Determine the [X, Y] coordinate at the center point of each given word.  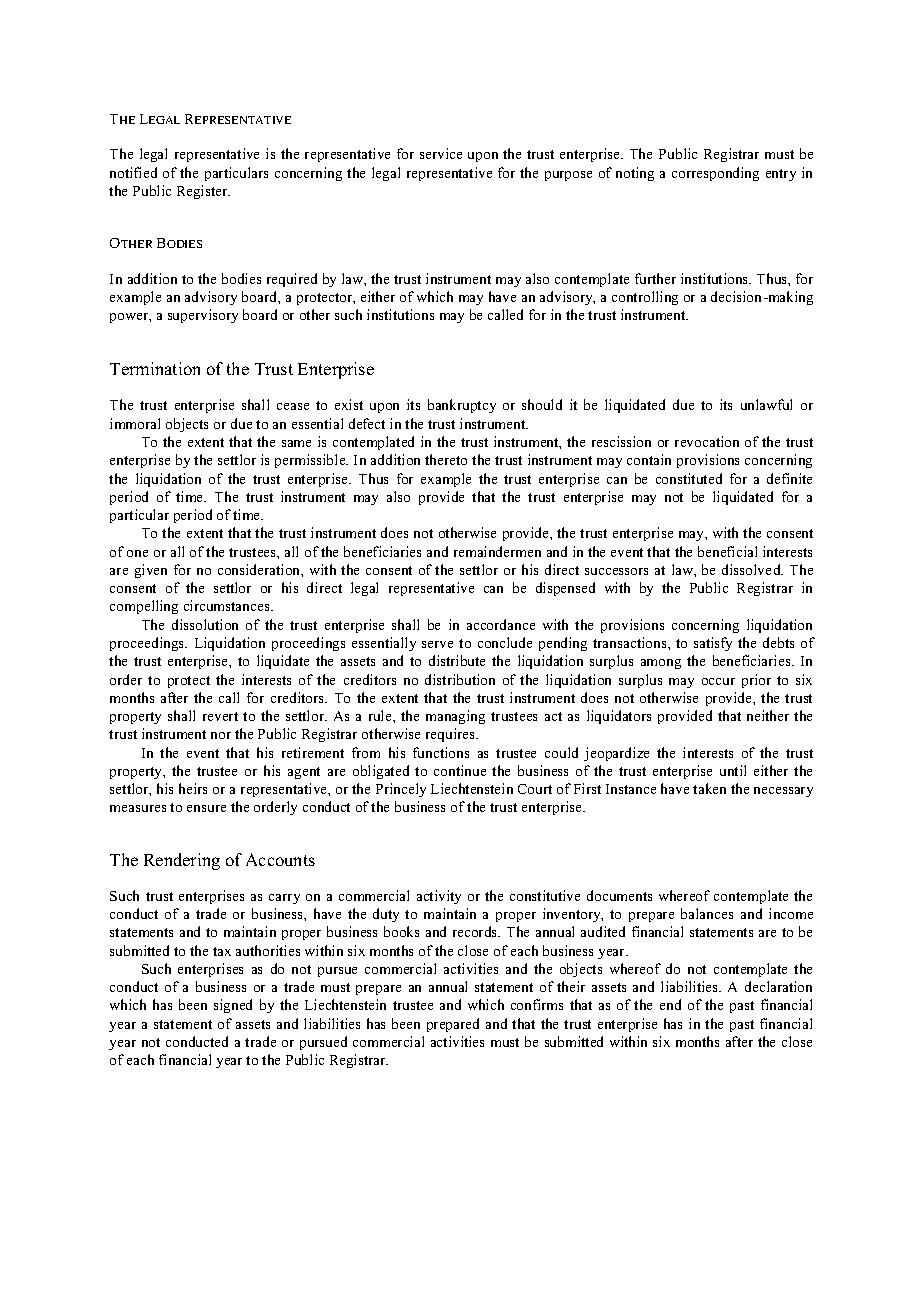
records [476, 931]
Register [203, 192]
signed [233, 1006]
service [441, 153]
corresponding [715, 174]
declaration [778, 986]
